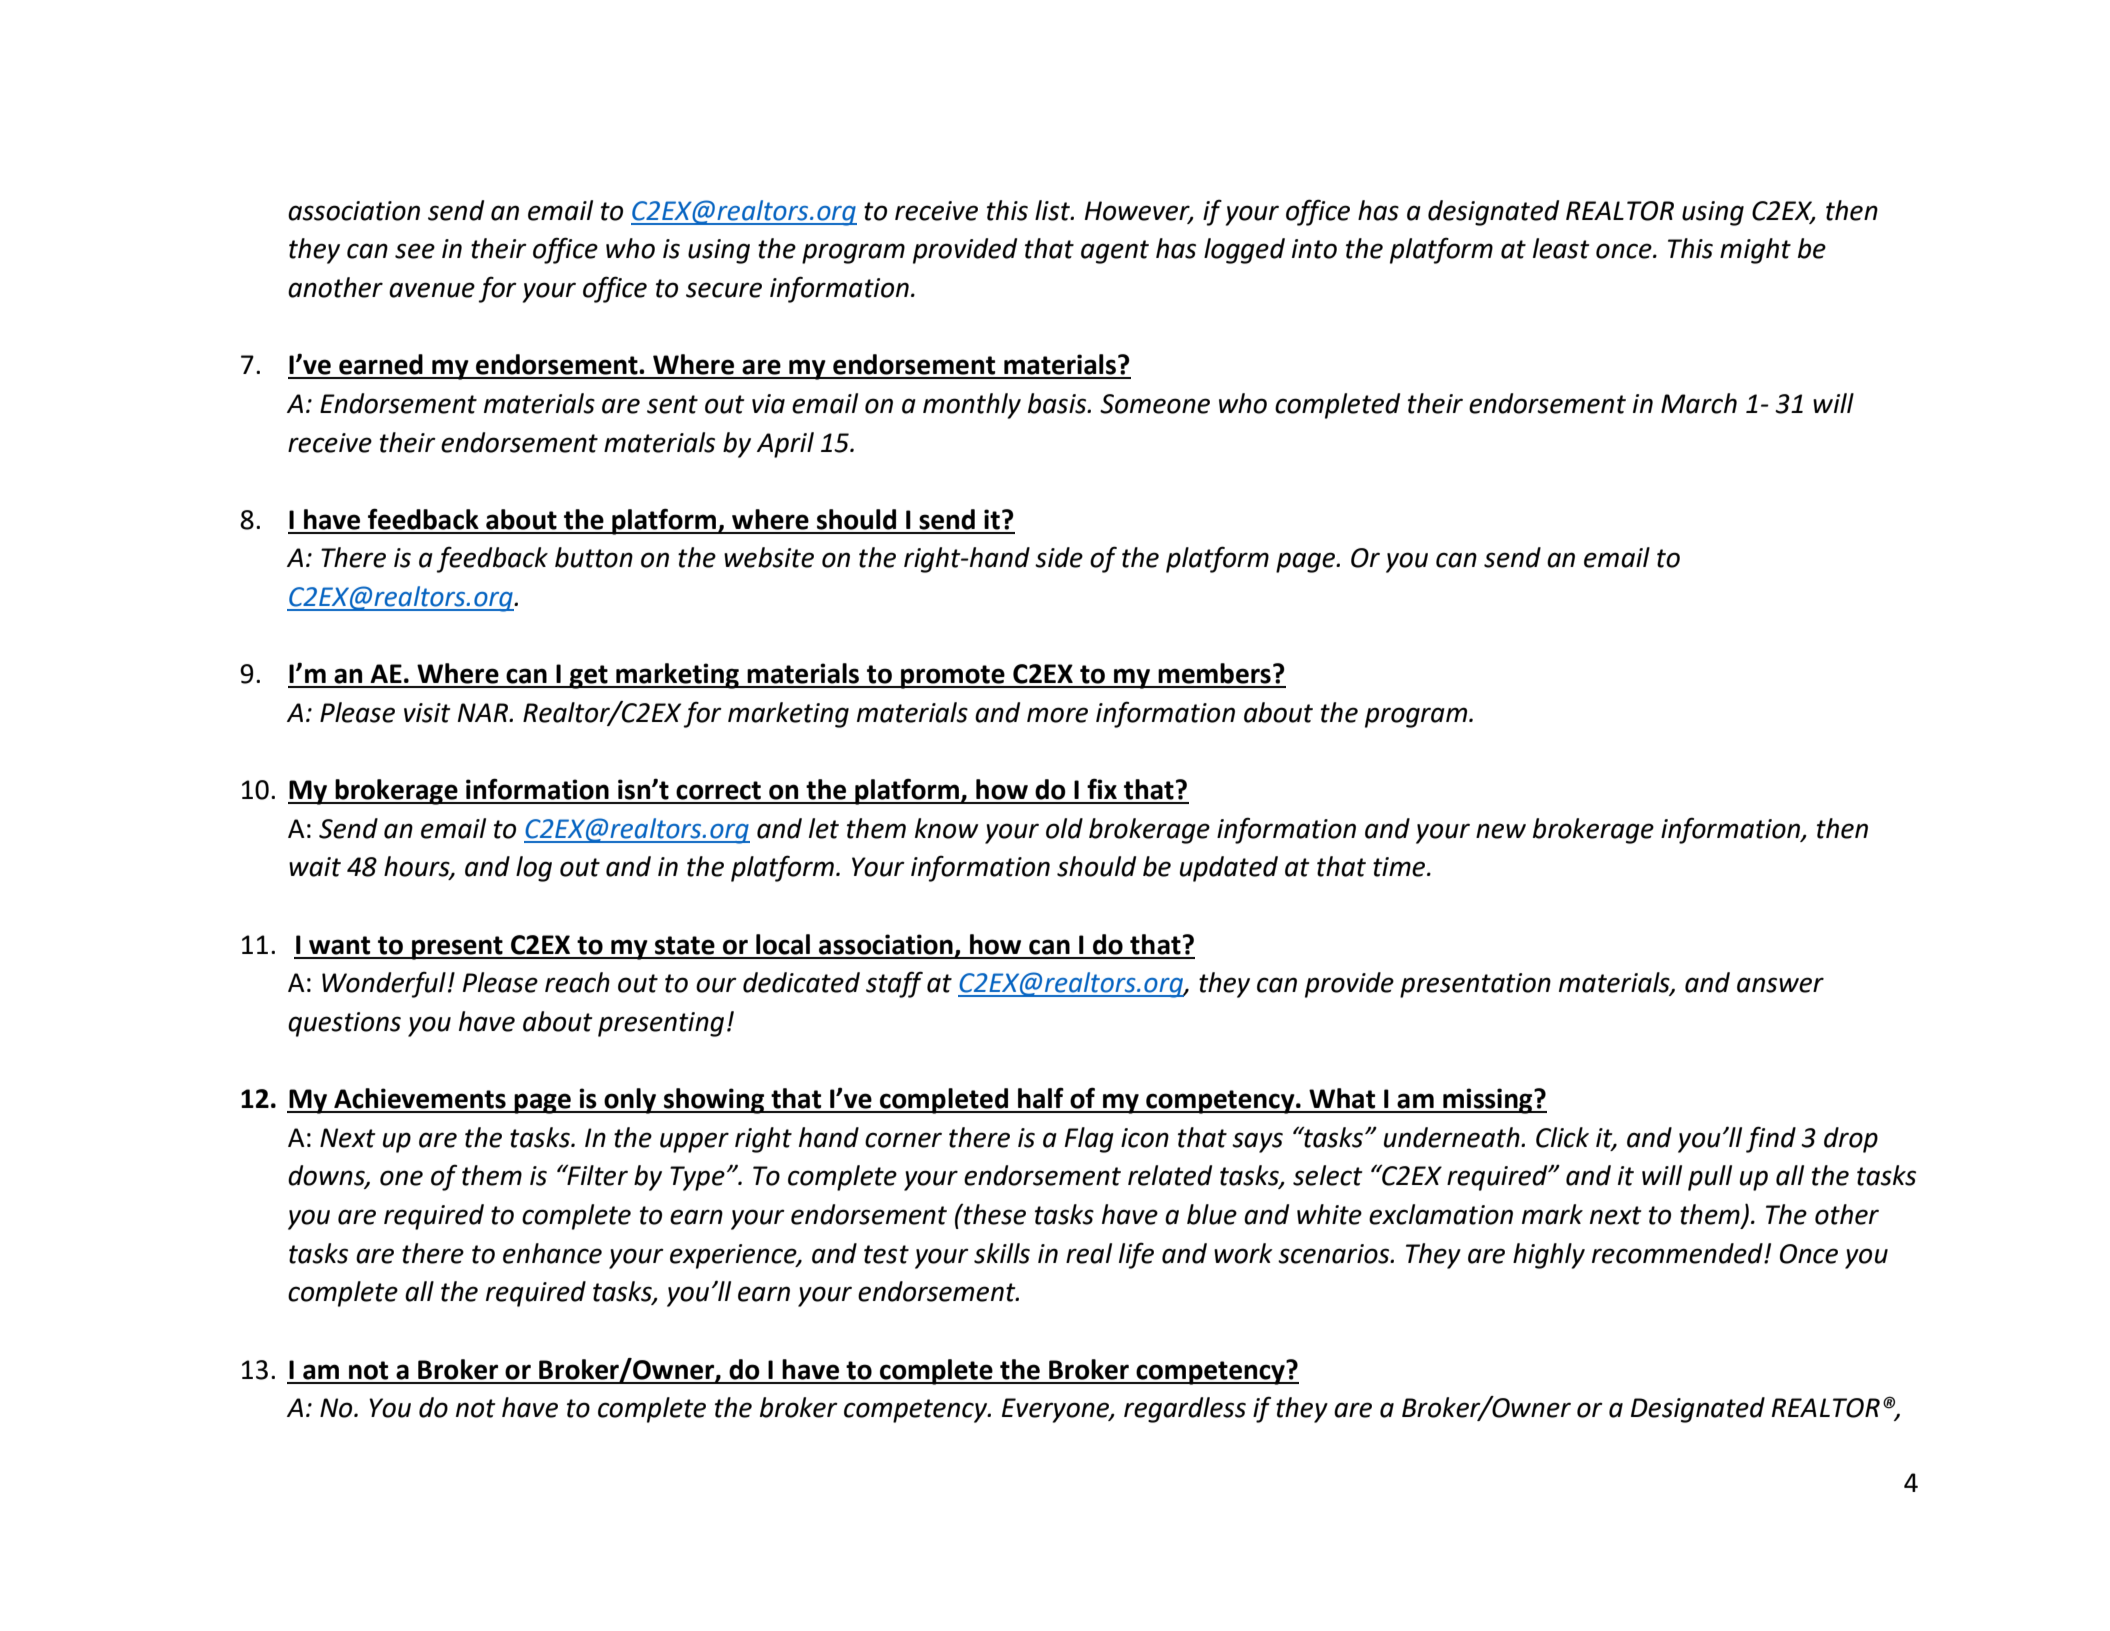 Image resolution: width=2110 pixels, height=1631 pixels. Describe the element at coordinates (552, 1253) in the screenshot. I see `enhance` at that location.
